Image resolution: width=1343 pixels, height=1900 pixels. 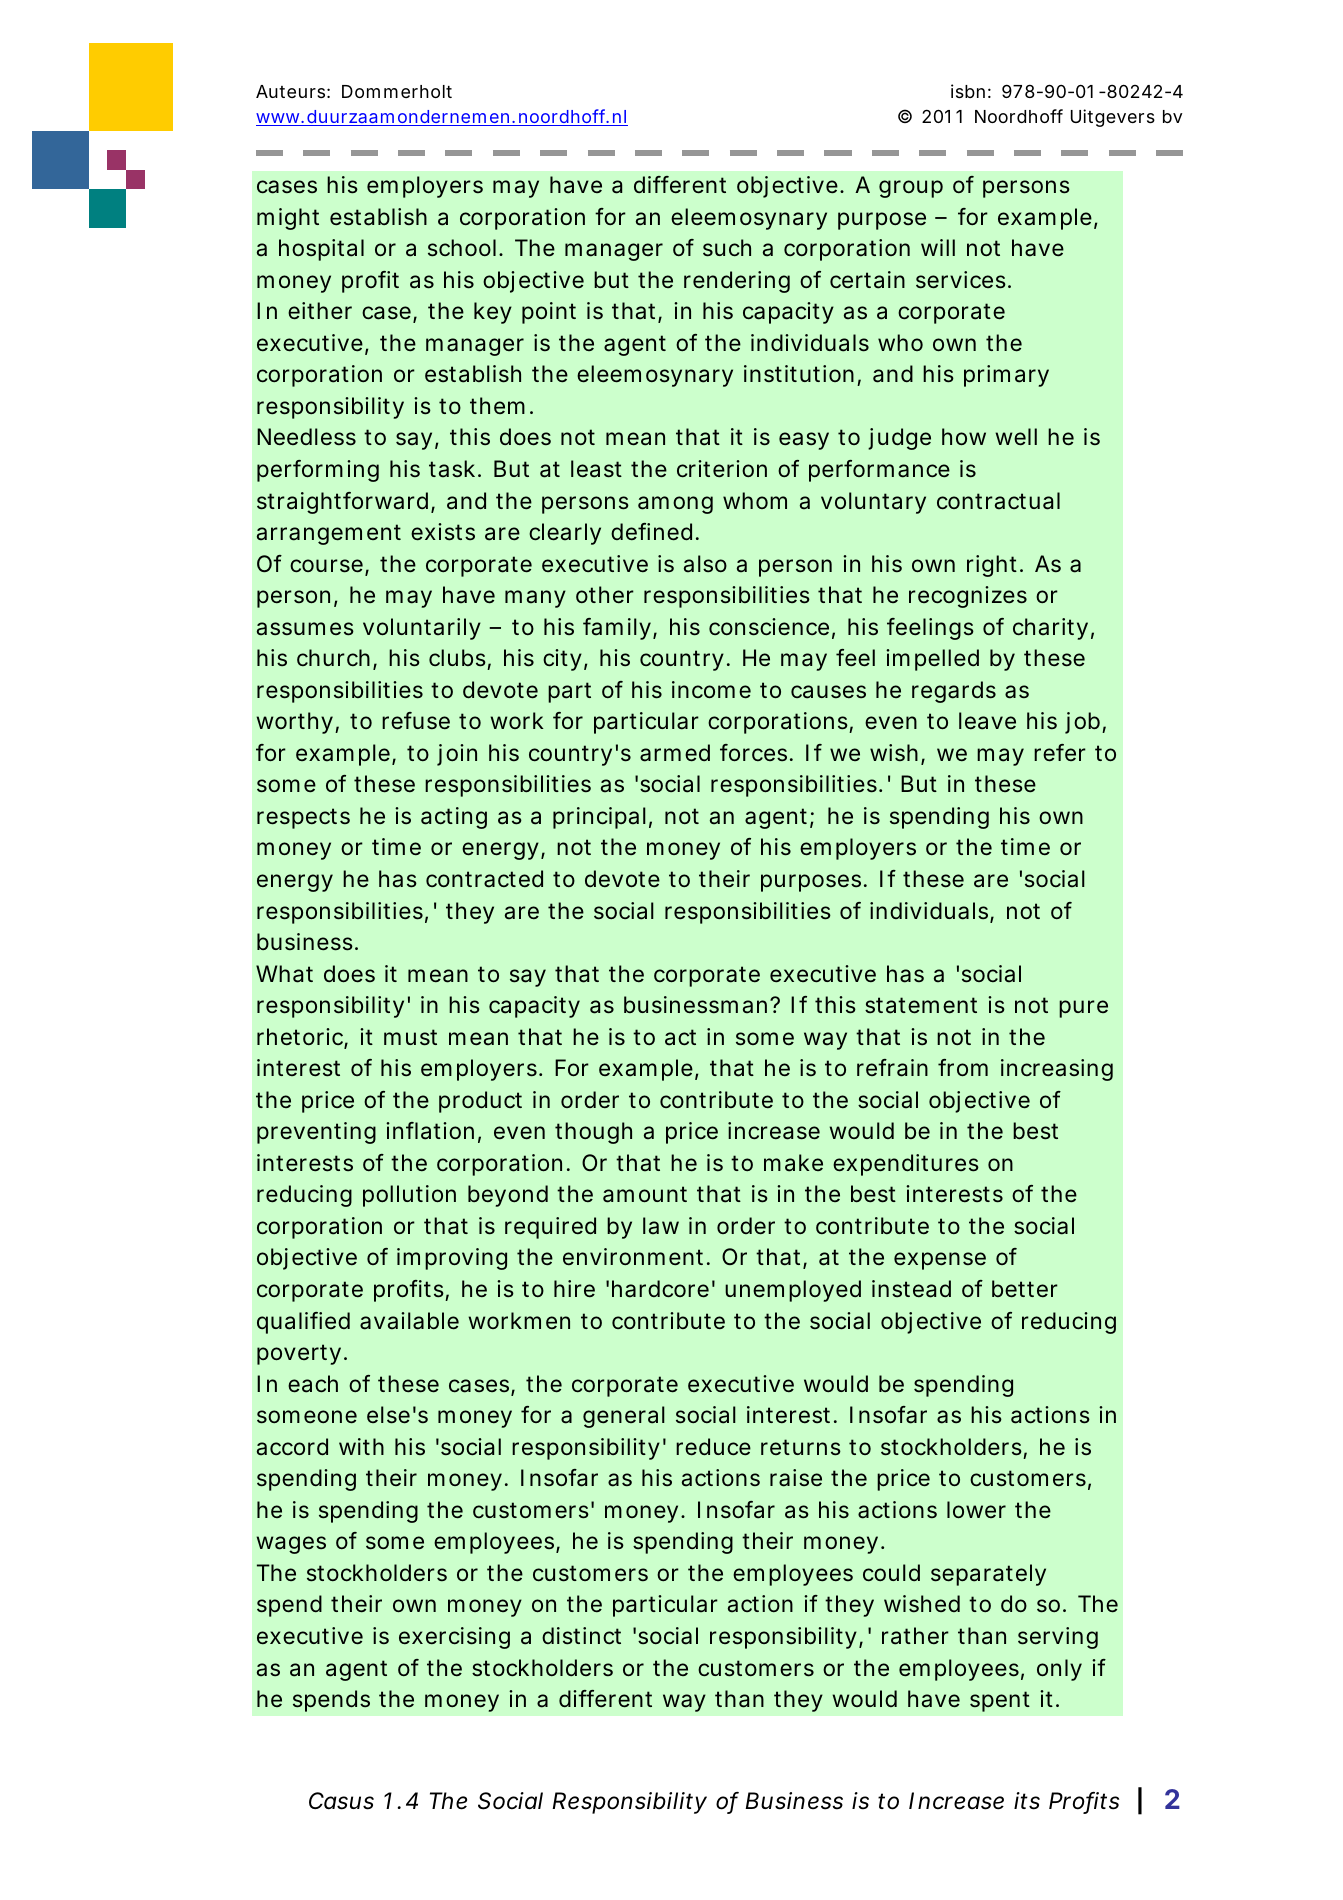 I want to click on hospital, so click(x=321, y=250).
